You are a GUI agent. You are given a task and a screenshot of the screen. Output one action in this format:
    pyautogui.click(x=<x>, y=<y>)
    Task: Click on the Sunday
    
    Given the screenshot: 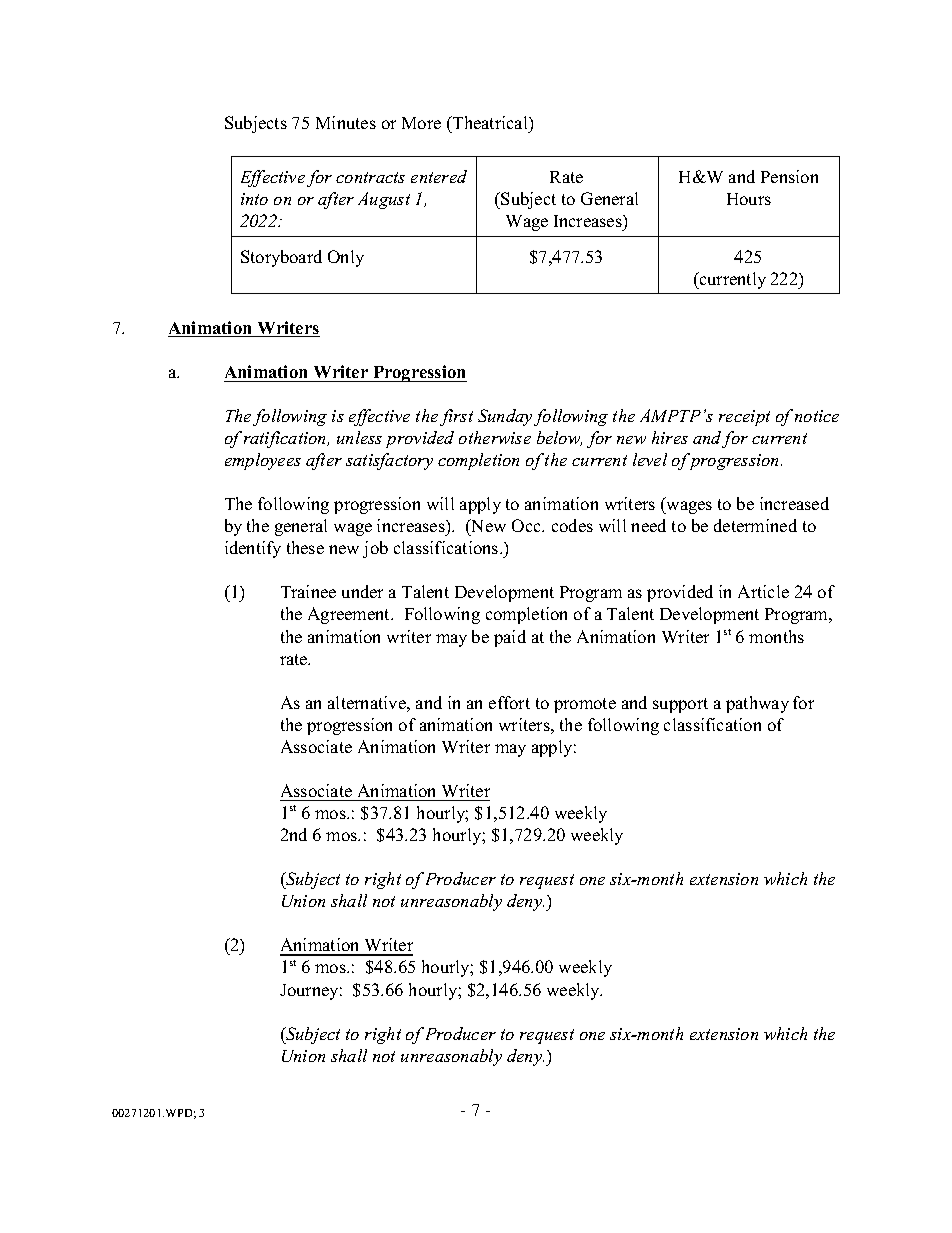 What is the action you would take?
    pyautogui.click(x=505, y=417)
